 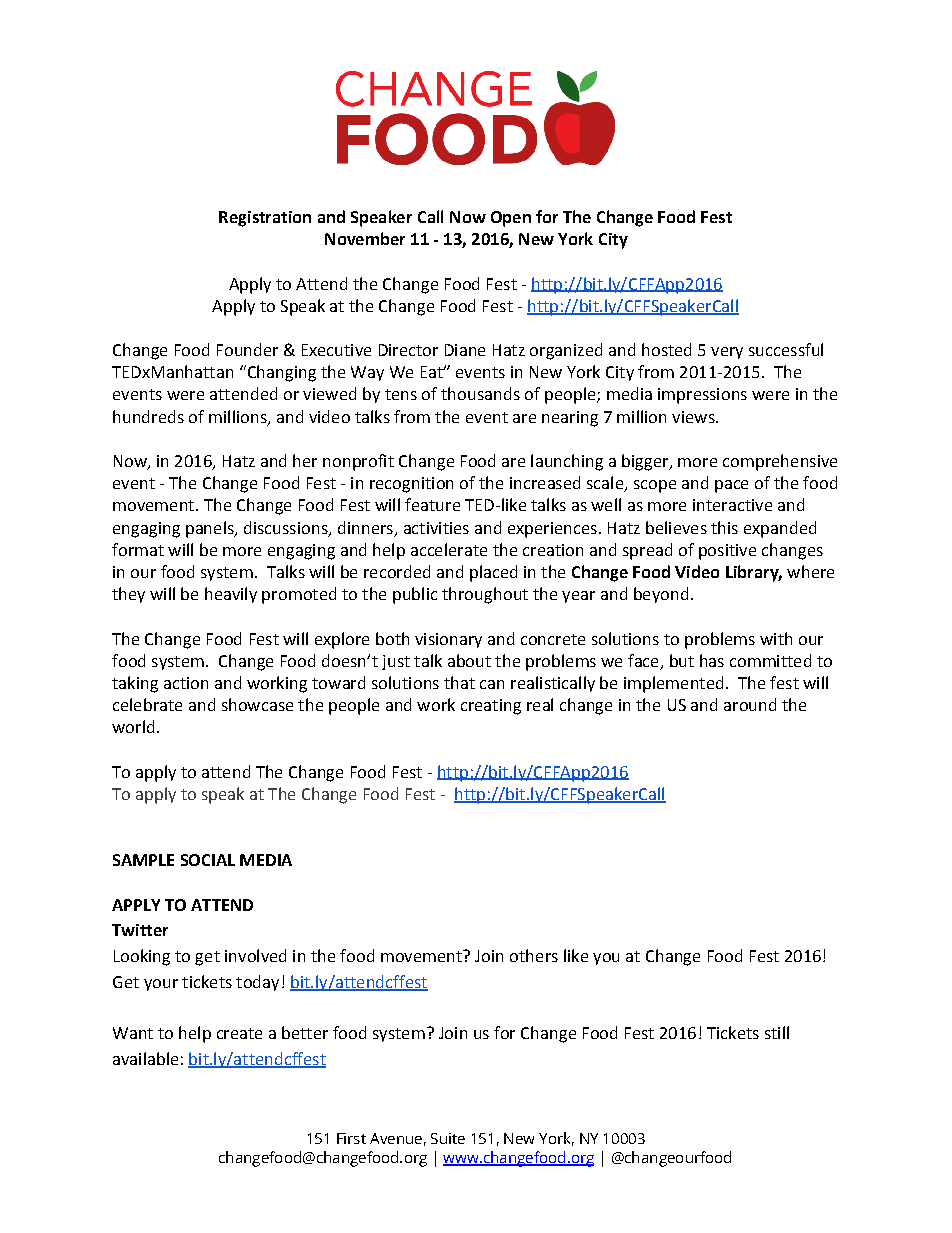 I want to click on still, so click(x=777, y=1032).
